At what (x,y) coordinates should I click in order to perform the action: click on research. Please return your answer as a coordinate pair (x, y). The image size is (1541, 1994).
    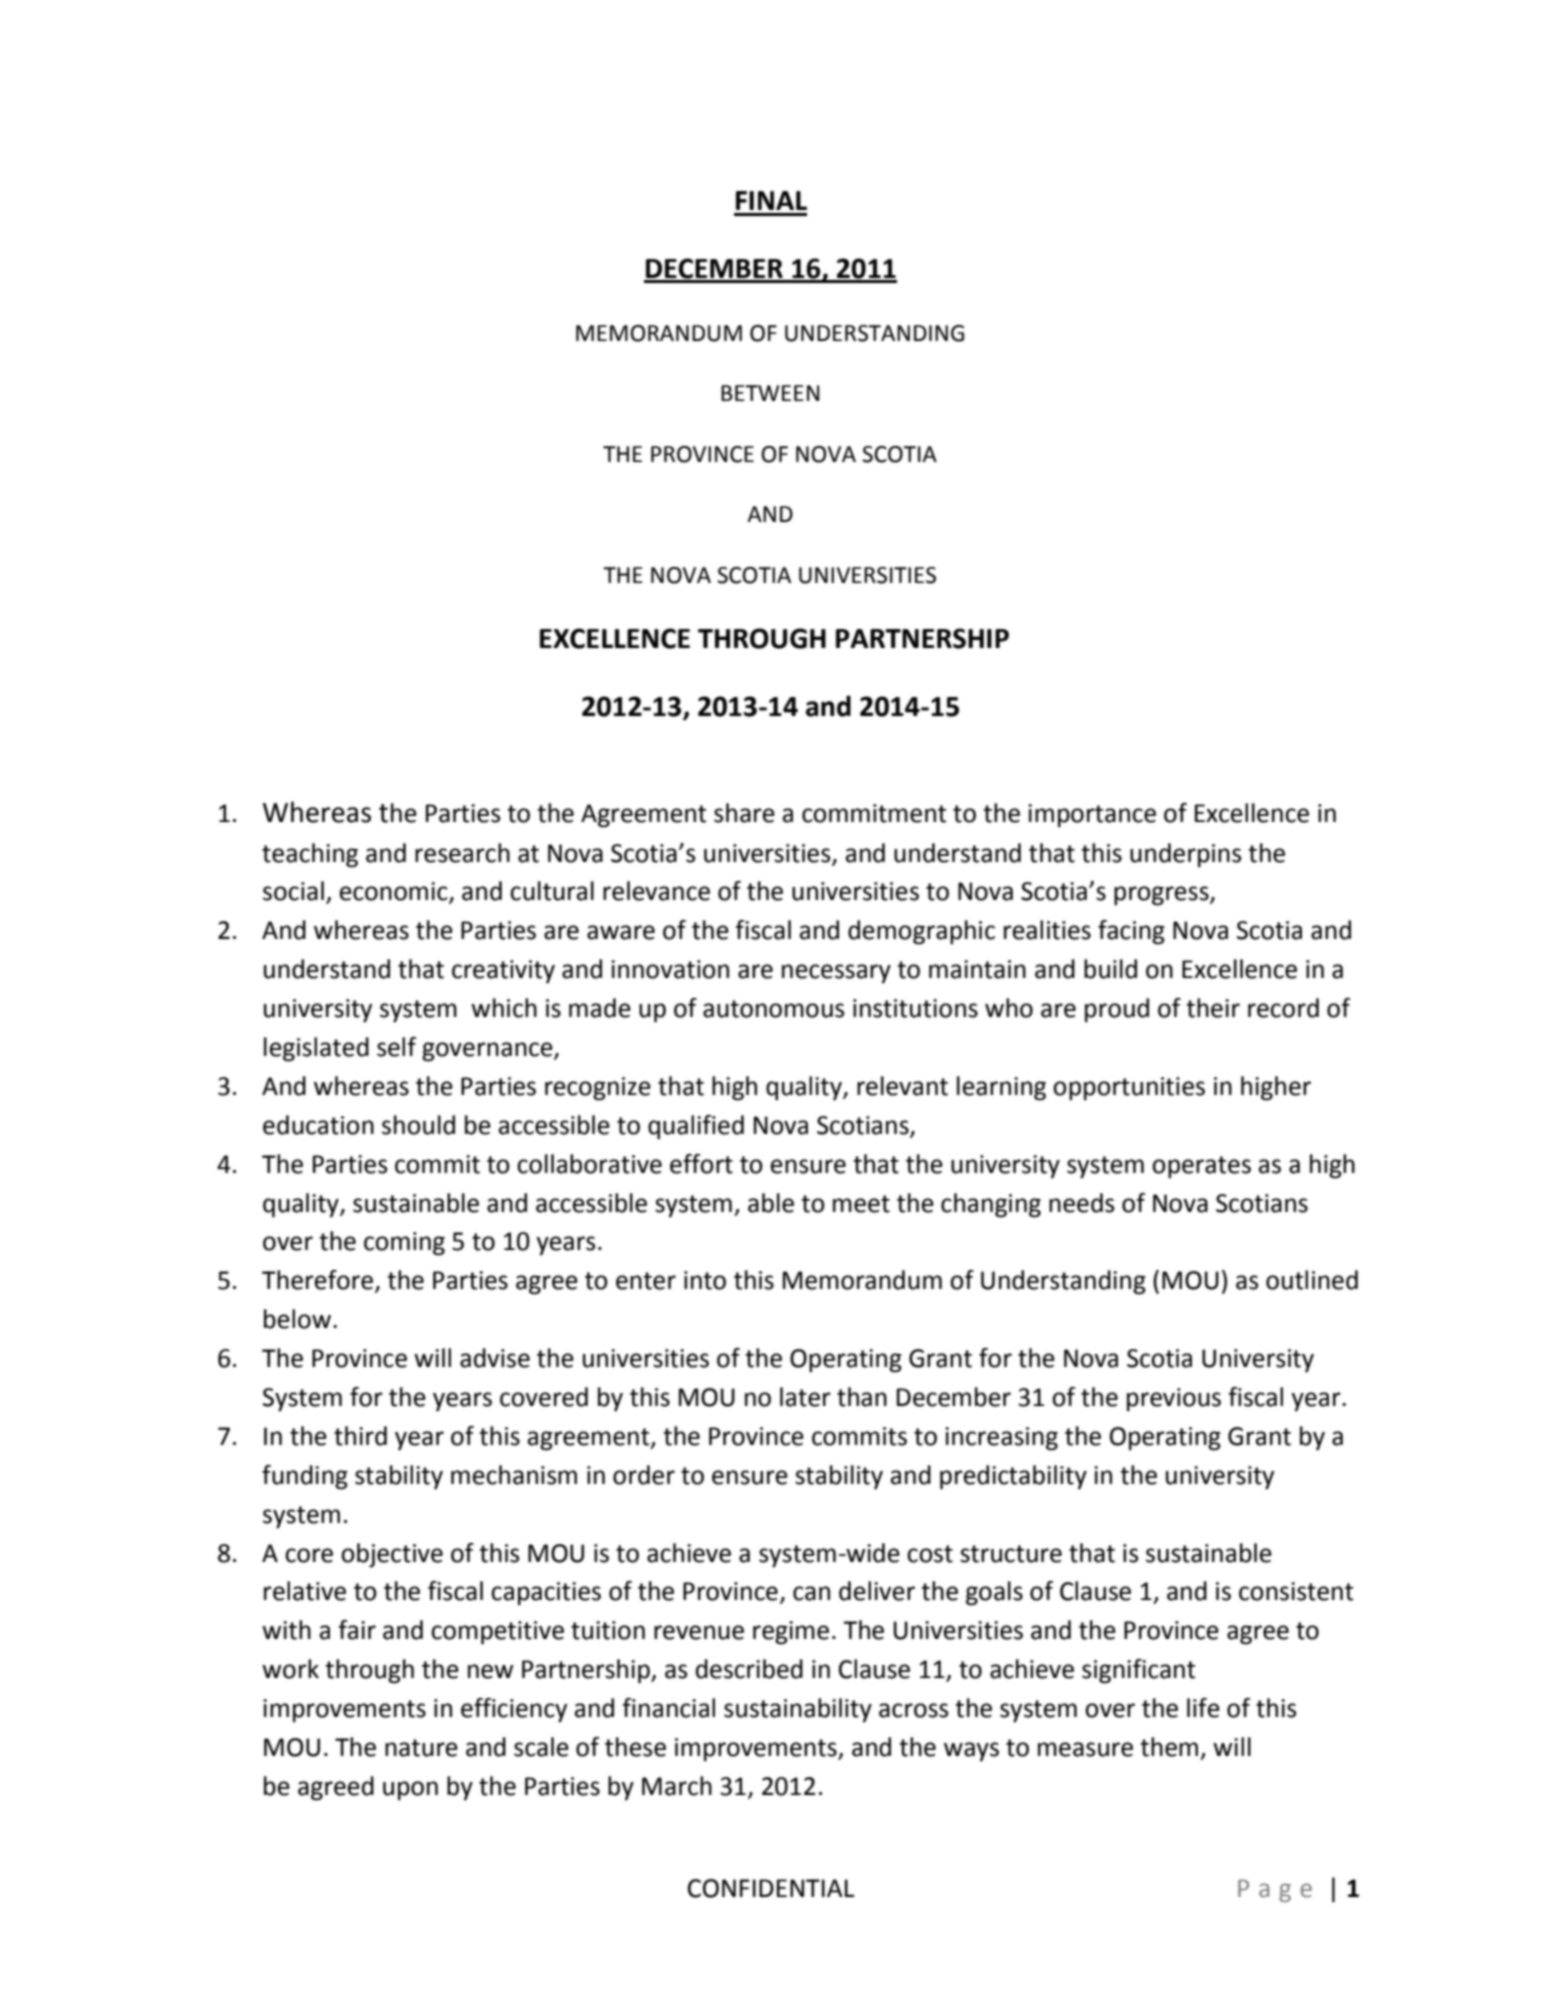
    Looking at the image, I should click on (462, 853).
